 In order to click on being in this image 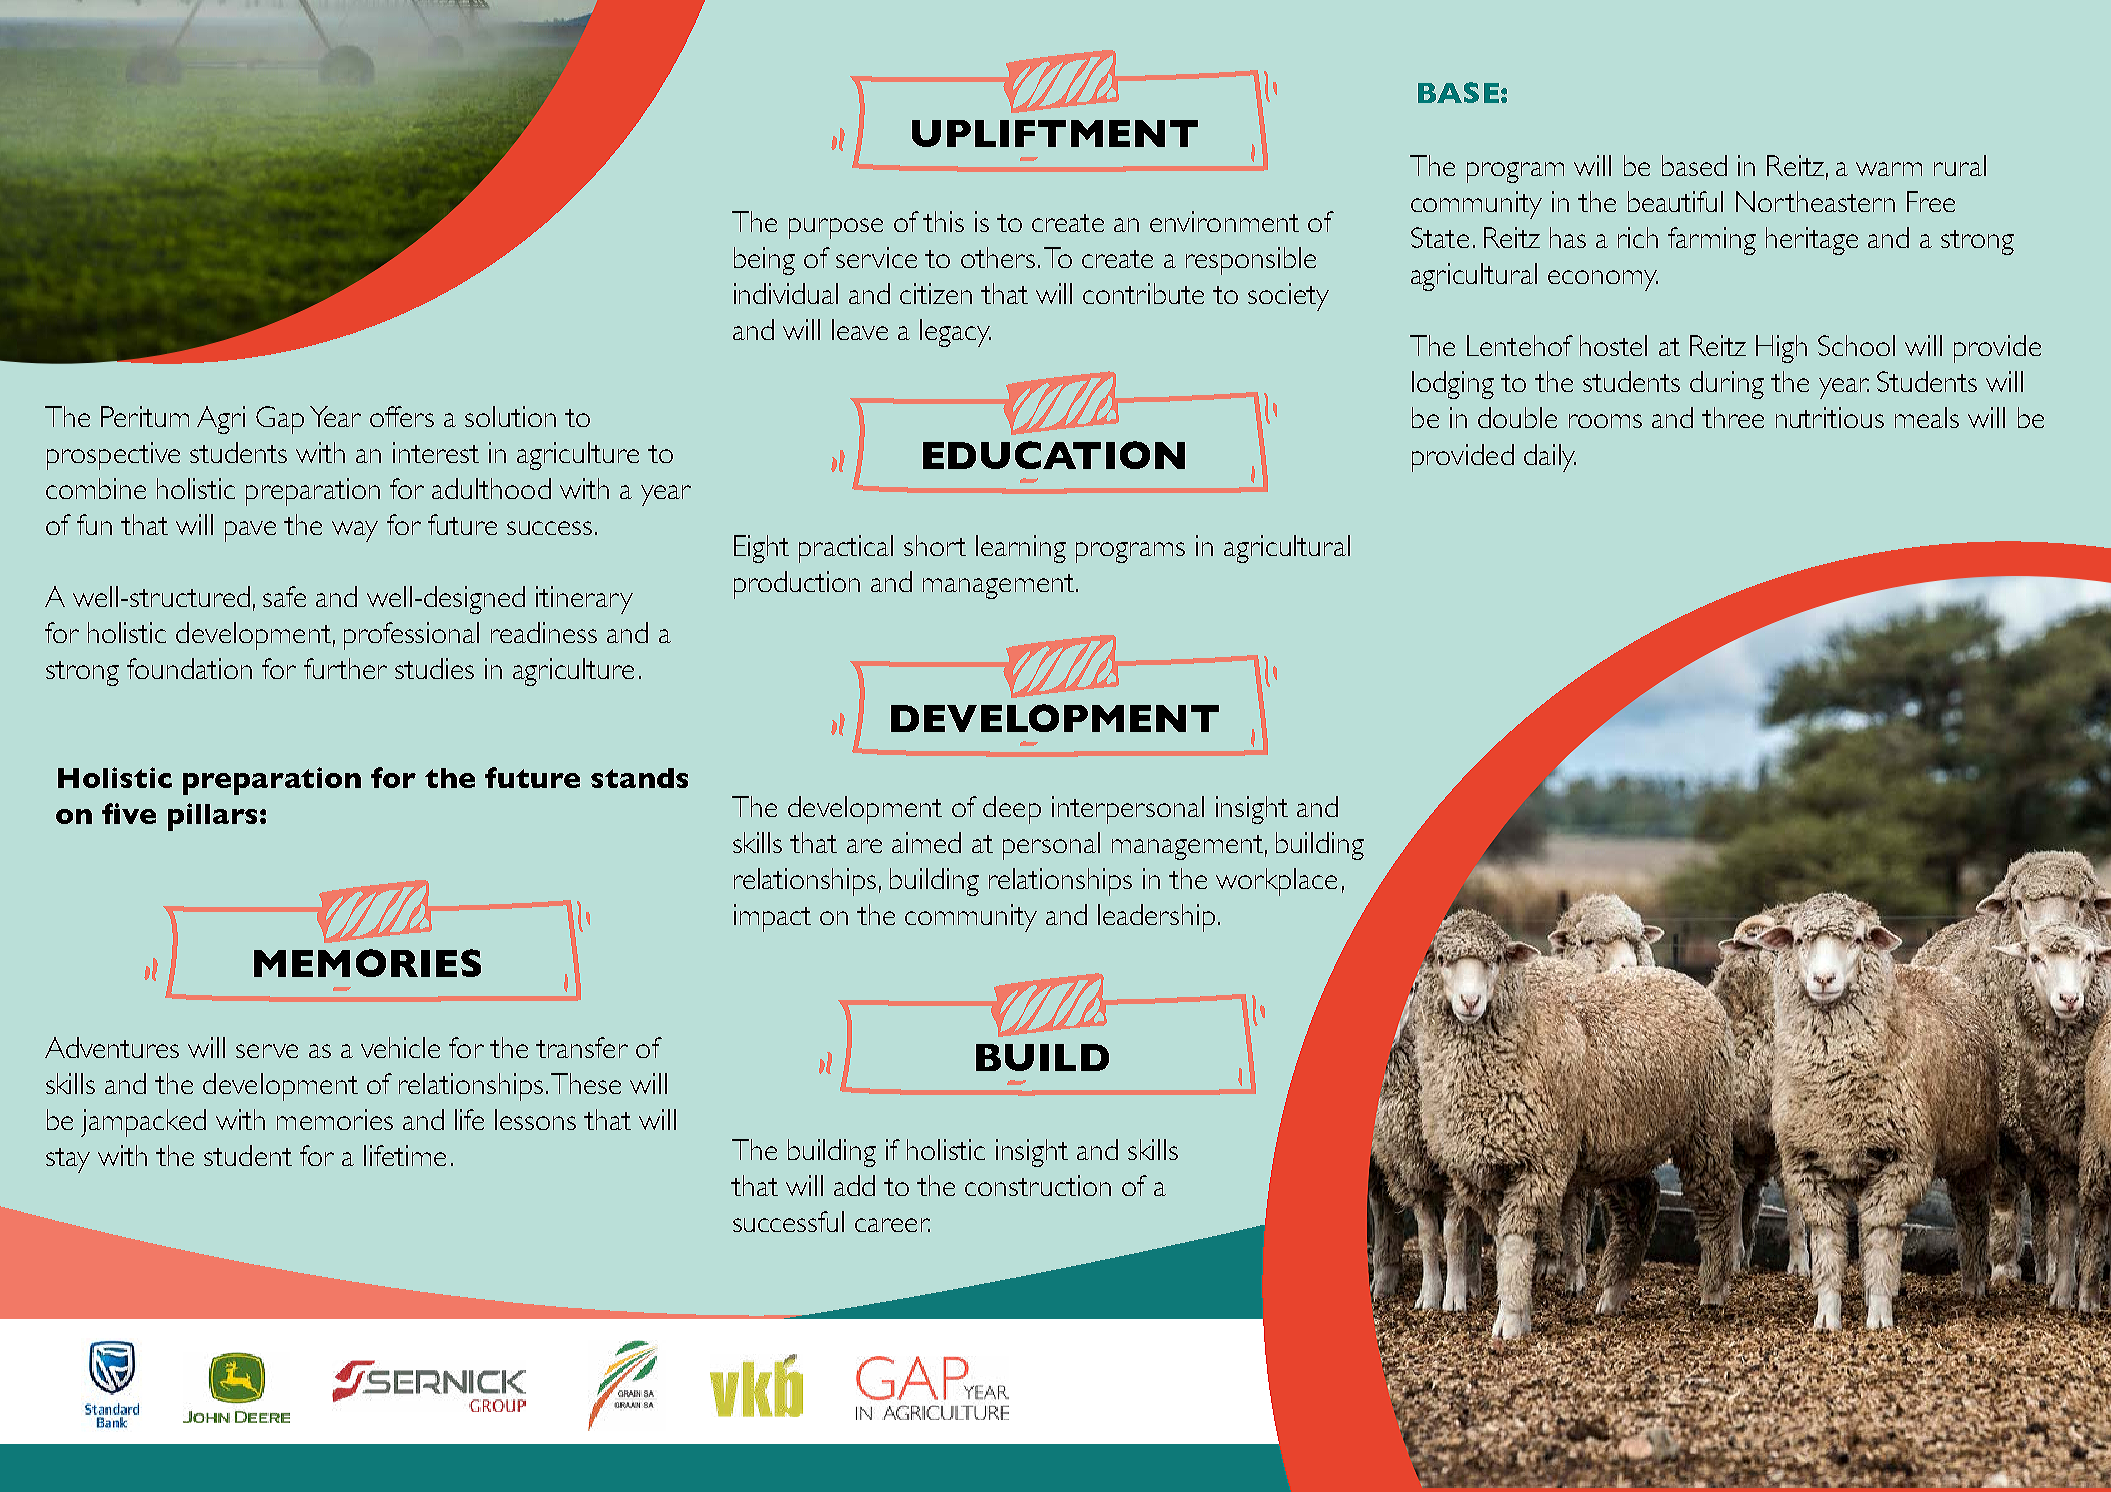, I will do `click(764, 261)`.
